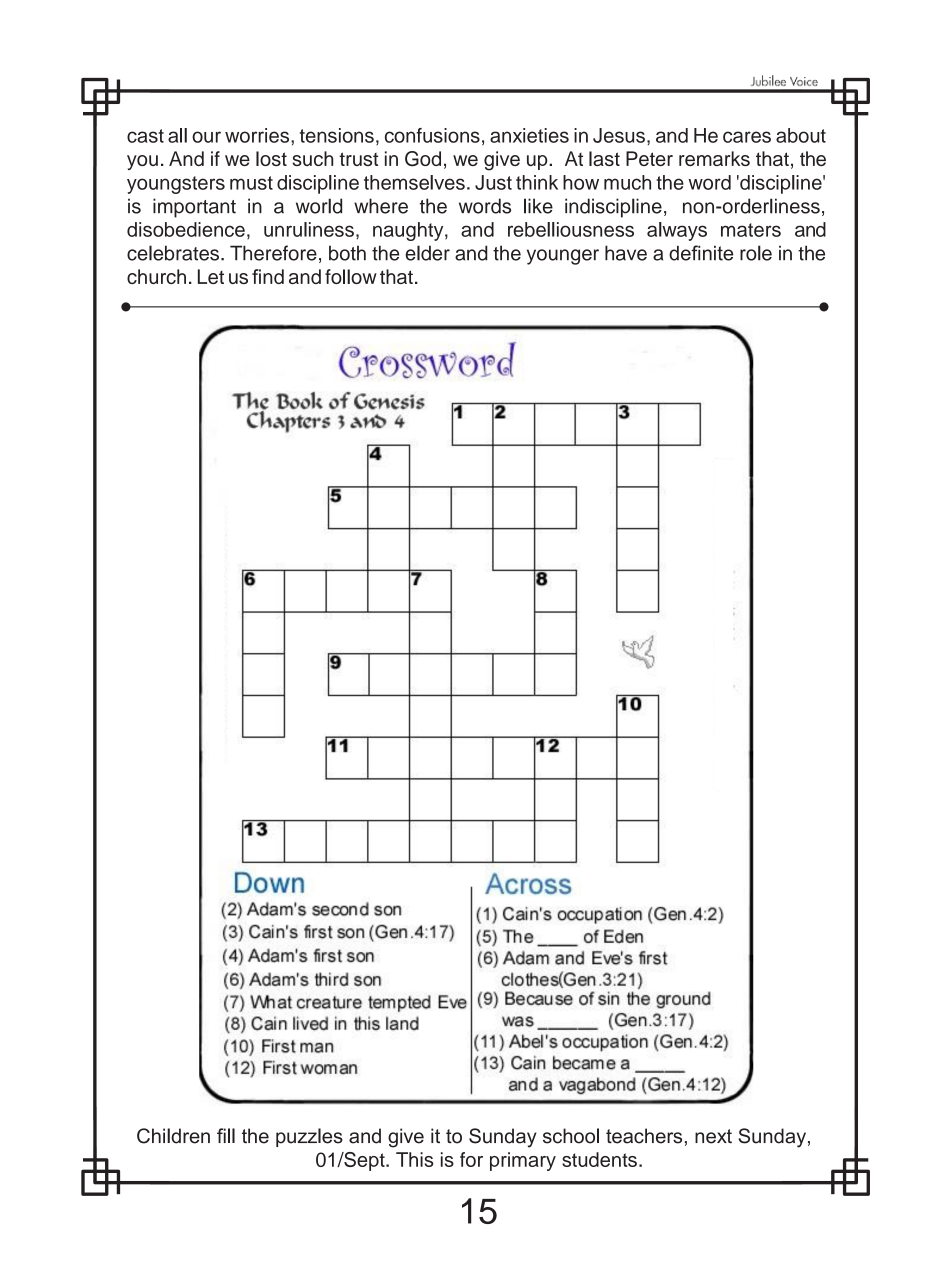 This document has width=952, height=1270. I want to click on follow, so click(351, 276).
